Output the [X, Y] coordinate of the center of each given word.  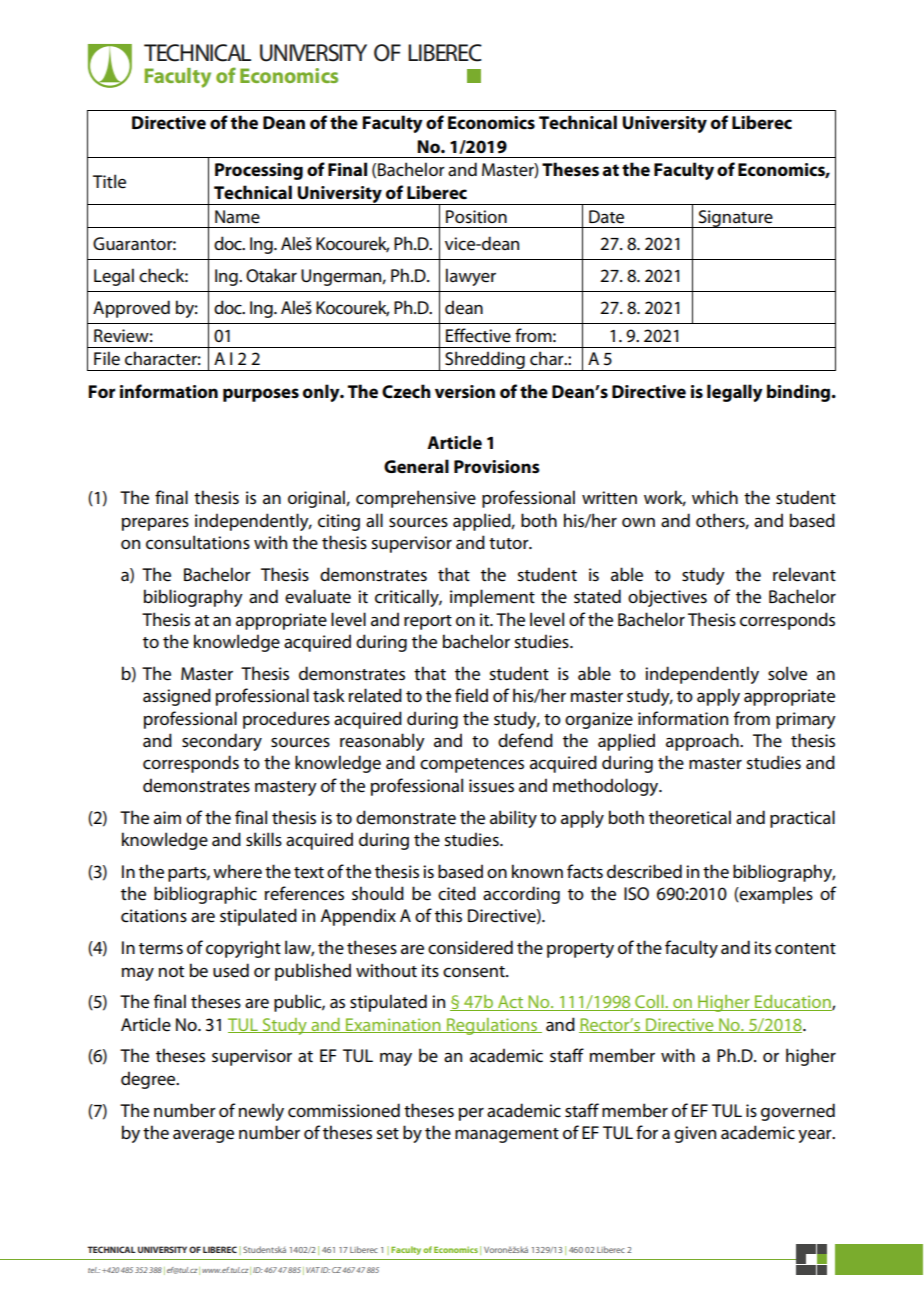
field [471, 695]
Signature [735, 219]
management [507, 1135]
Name [237, 217]
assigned [177, 697]
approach [703, 742]
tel [93, 1270]
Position [476, 217]
